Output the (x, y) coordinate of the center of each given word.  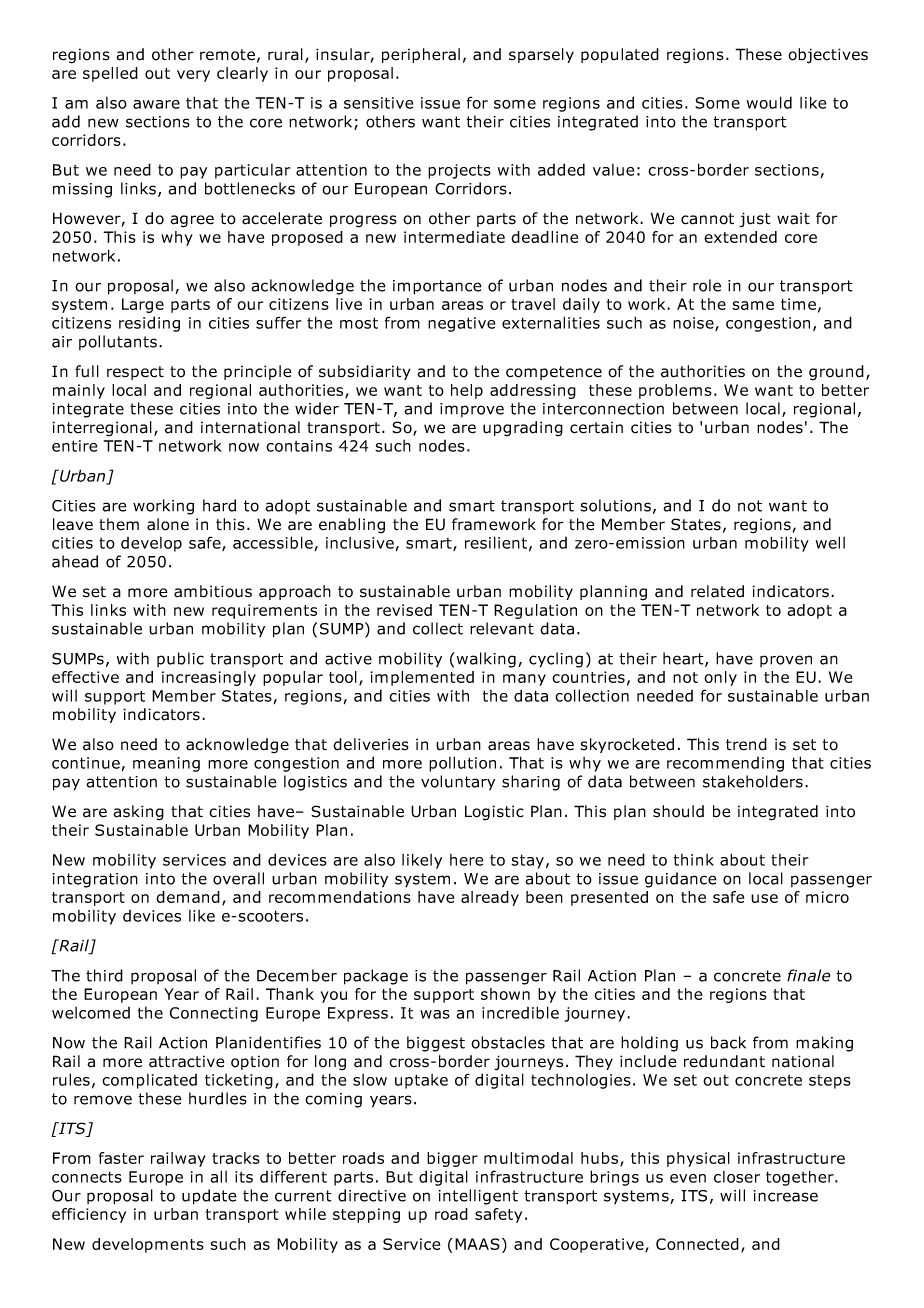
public (180, 659)
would (769, 102)
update (209, 1197)
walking (485, 660)
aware (156, 104)
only (720, 678)
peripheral (421, 55)
